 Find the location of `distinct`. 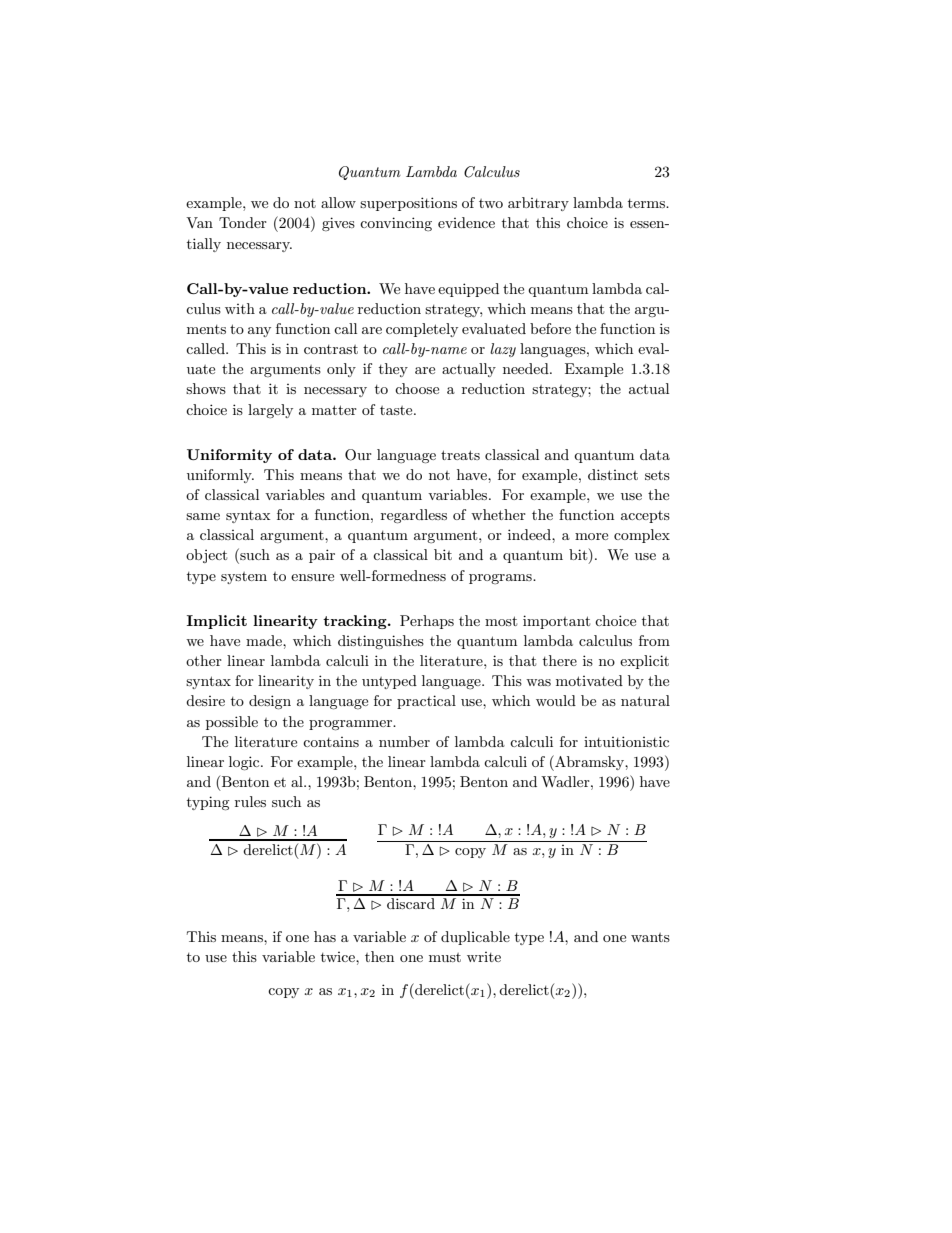

distinct is located at coordinates (613, 474).
